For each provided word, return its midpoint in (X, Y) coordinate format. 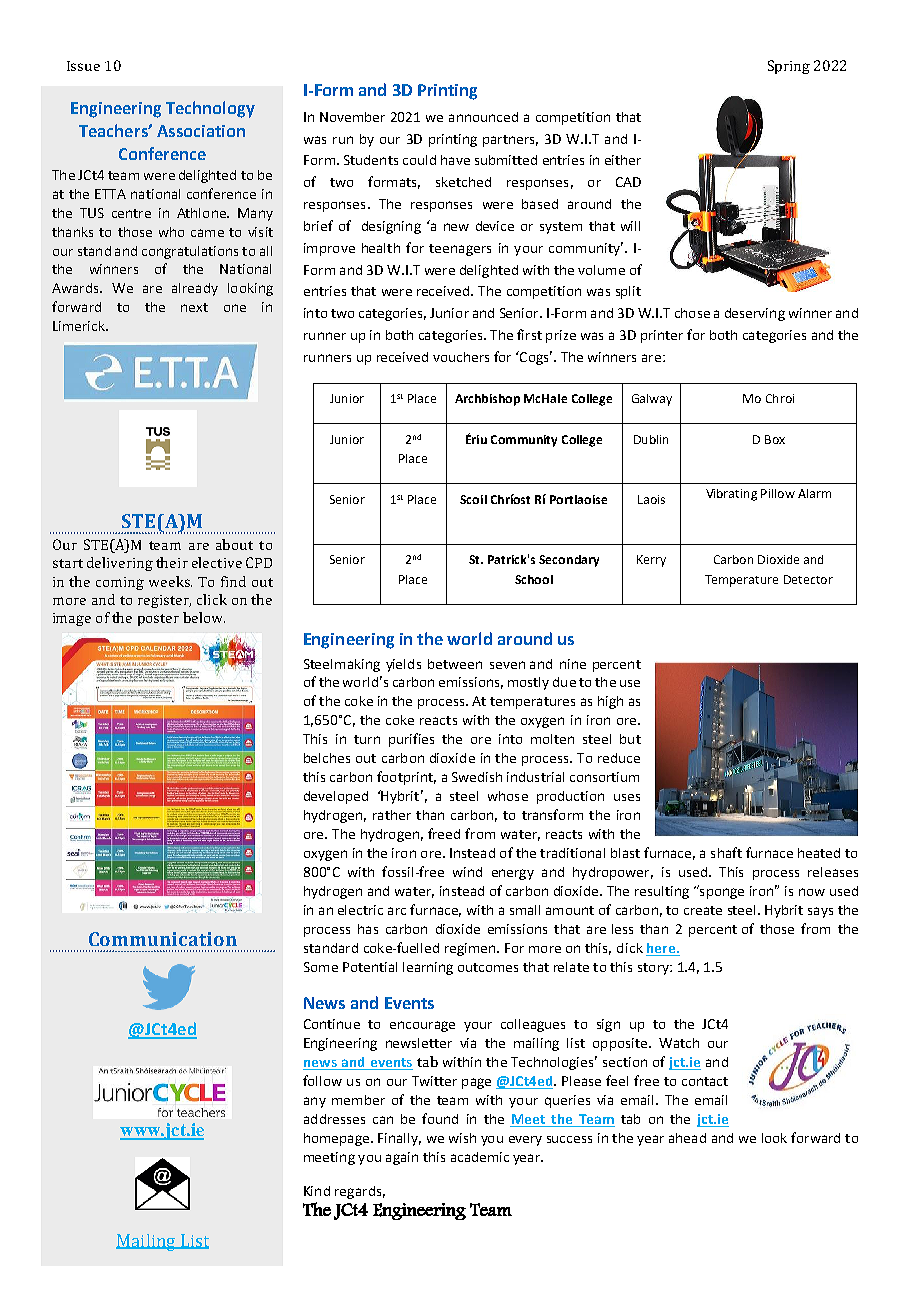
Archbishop (487, 400)
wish (462, 1138)
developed (336, 797)
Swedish (477, 777)
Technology (210, 109)
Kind (317, 1191)
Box (775, 439)
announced (483, 117)
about (234, 544)
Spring (789, 67)
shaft (726, 852)
